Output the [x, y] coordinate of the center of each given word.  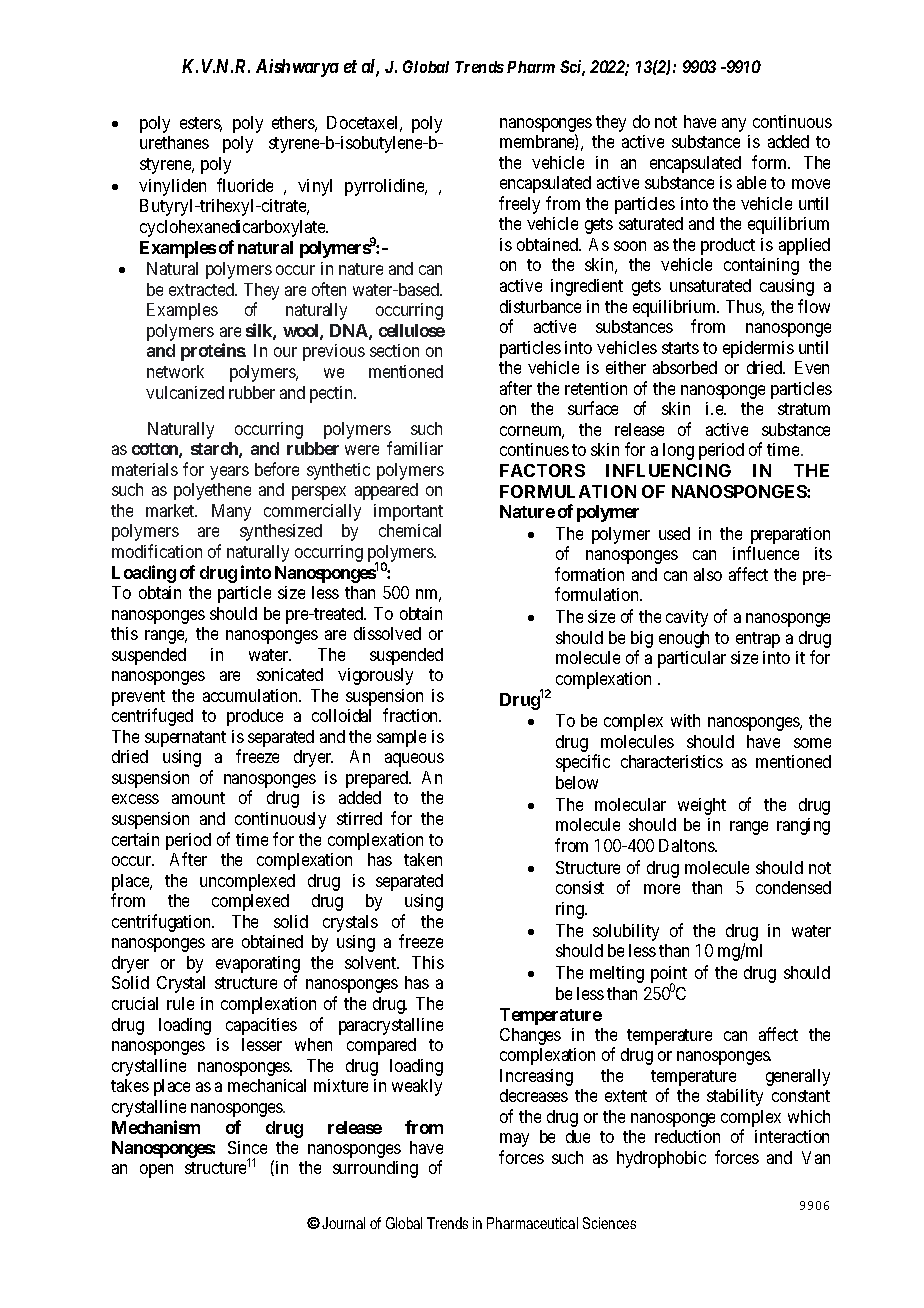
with [685, 720]
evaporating [258, 966]
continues [534, 449]
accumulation [252, 695]
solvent [371, 962]
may [514, 1140]
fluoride [245, 185]
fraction [412, 715]
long [678, 451]
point [669, 976]
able [751, 182]
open [156, 1171]
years [229, 473]
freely [519, 205]
